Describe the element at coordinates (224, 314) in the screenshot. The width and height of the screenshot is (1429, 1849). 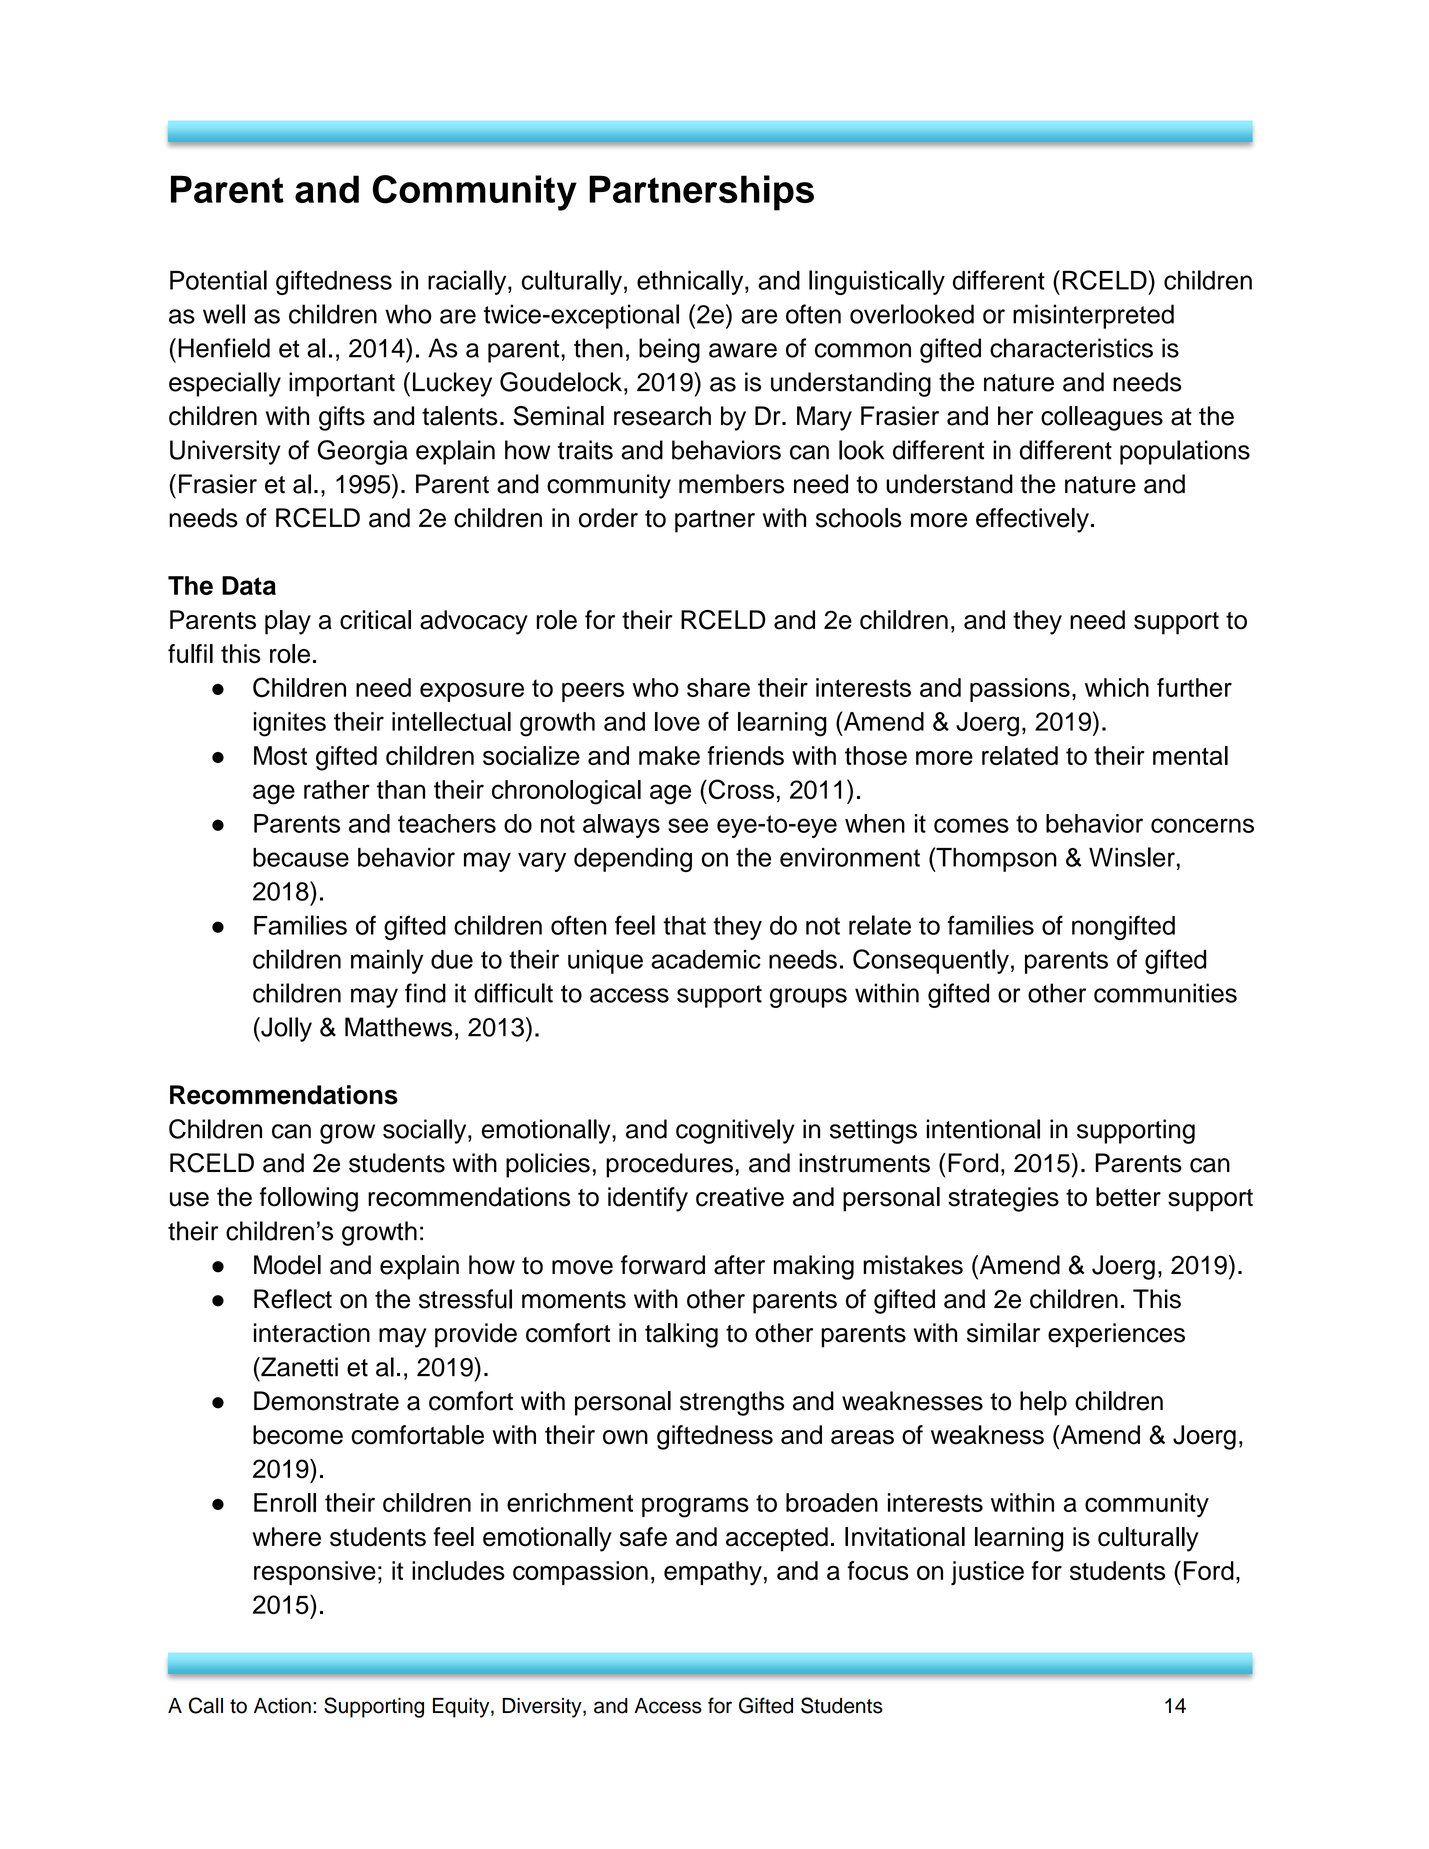
I see `well` at that location.
